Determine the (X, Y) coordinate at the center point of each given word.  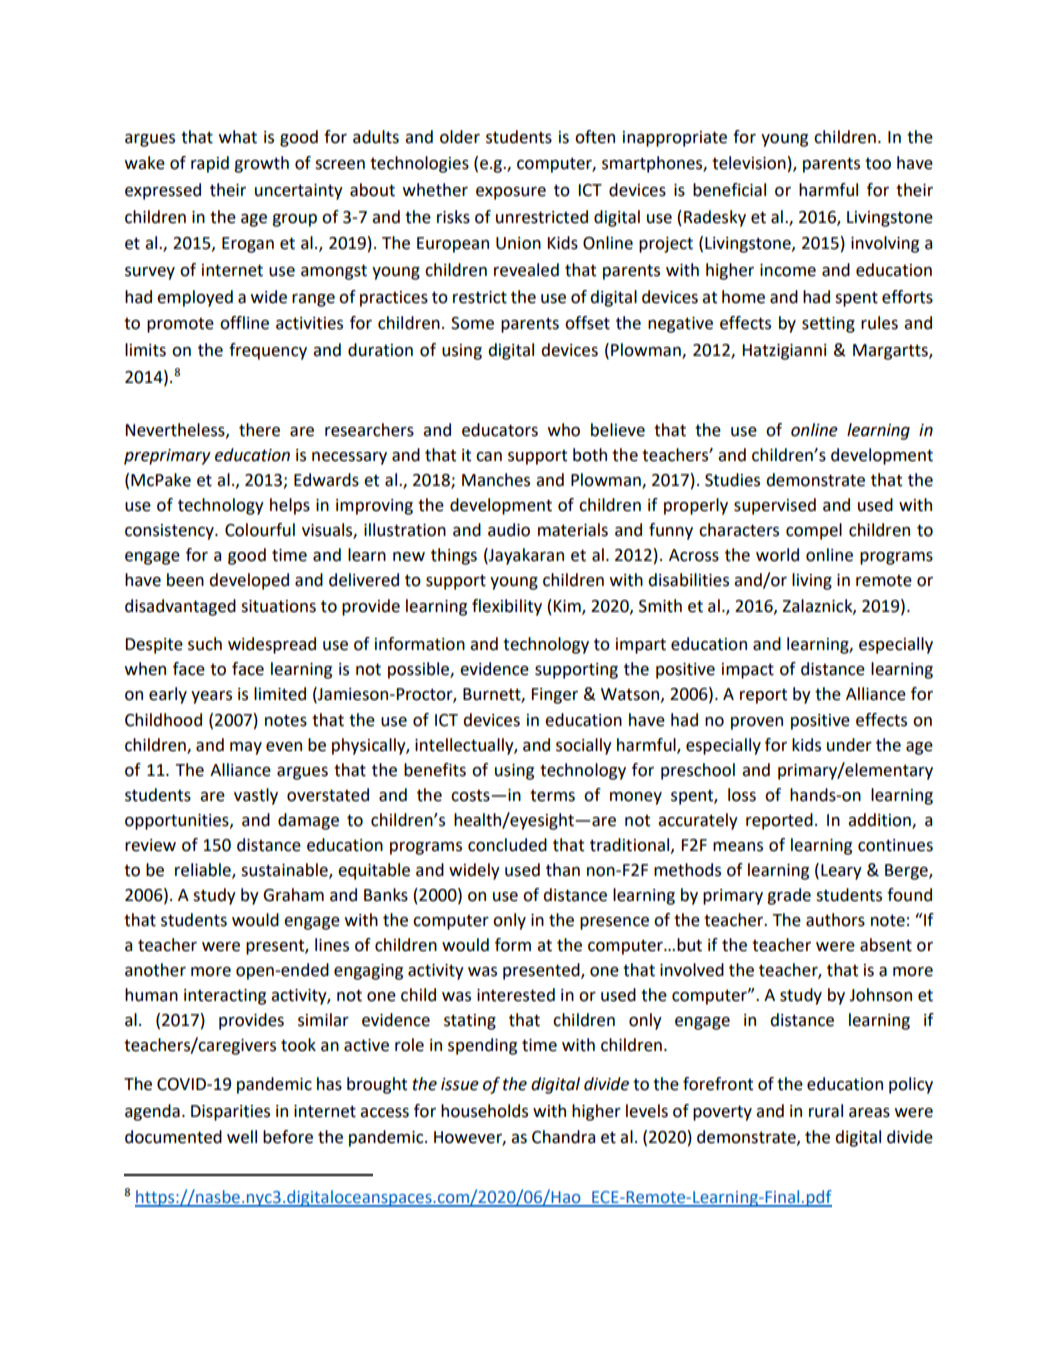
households (484, 1111)
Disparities (230, 1113)
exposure (511, 193)
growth (261, 164)
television (749, 163)
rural (826, 1111)
